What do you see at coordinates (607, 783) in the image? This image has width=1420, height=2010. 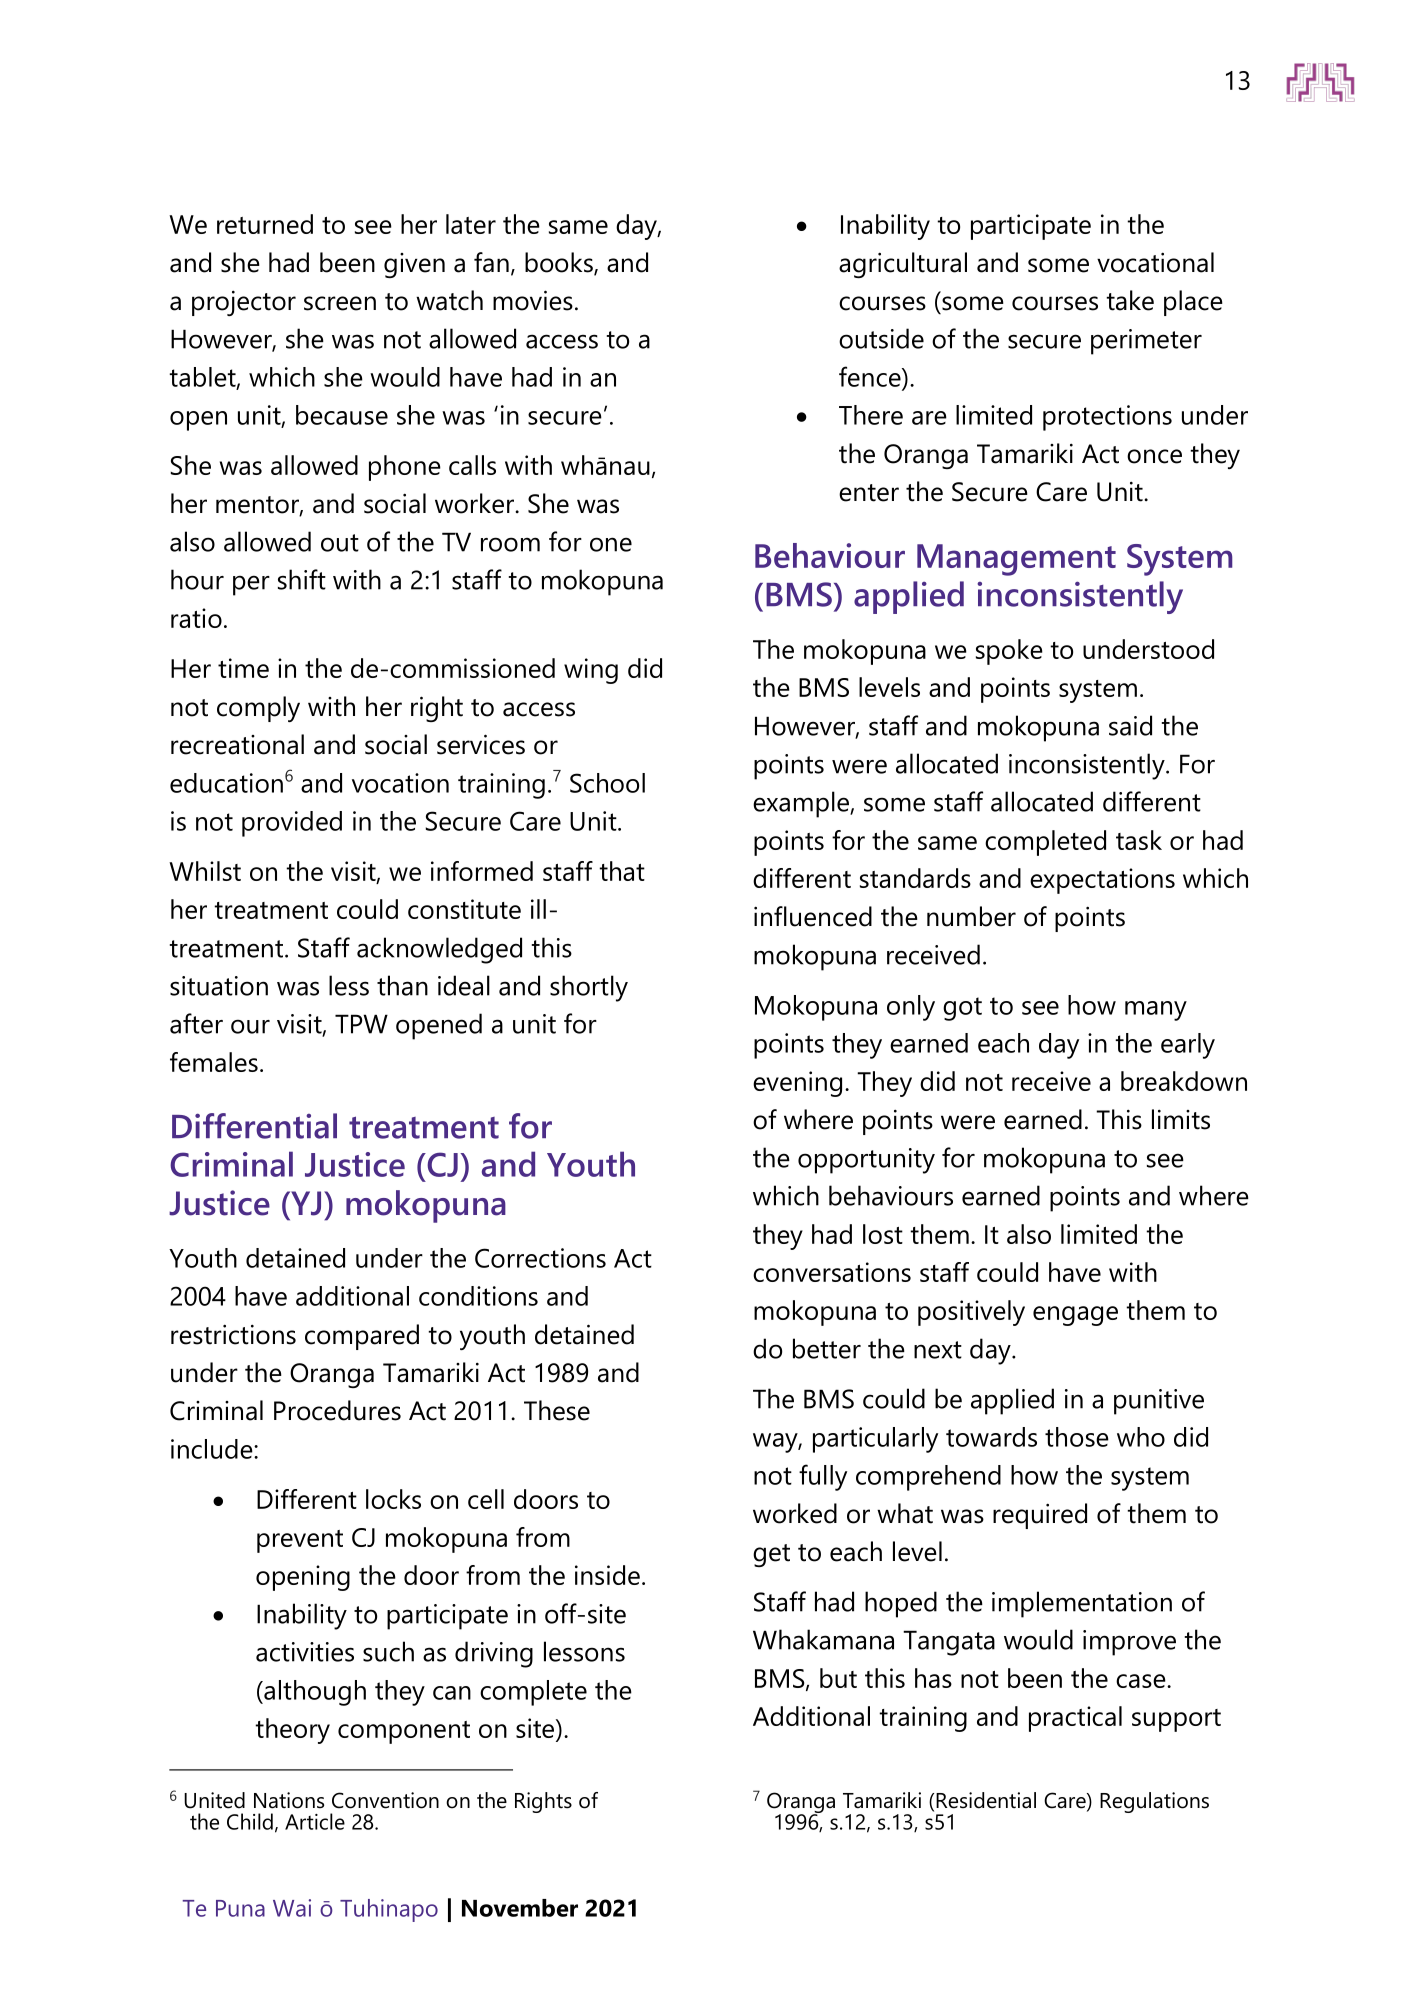 I see `School` at bounding box center [607, 783].
